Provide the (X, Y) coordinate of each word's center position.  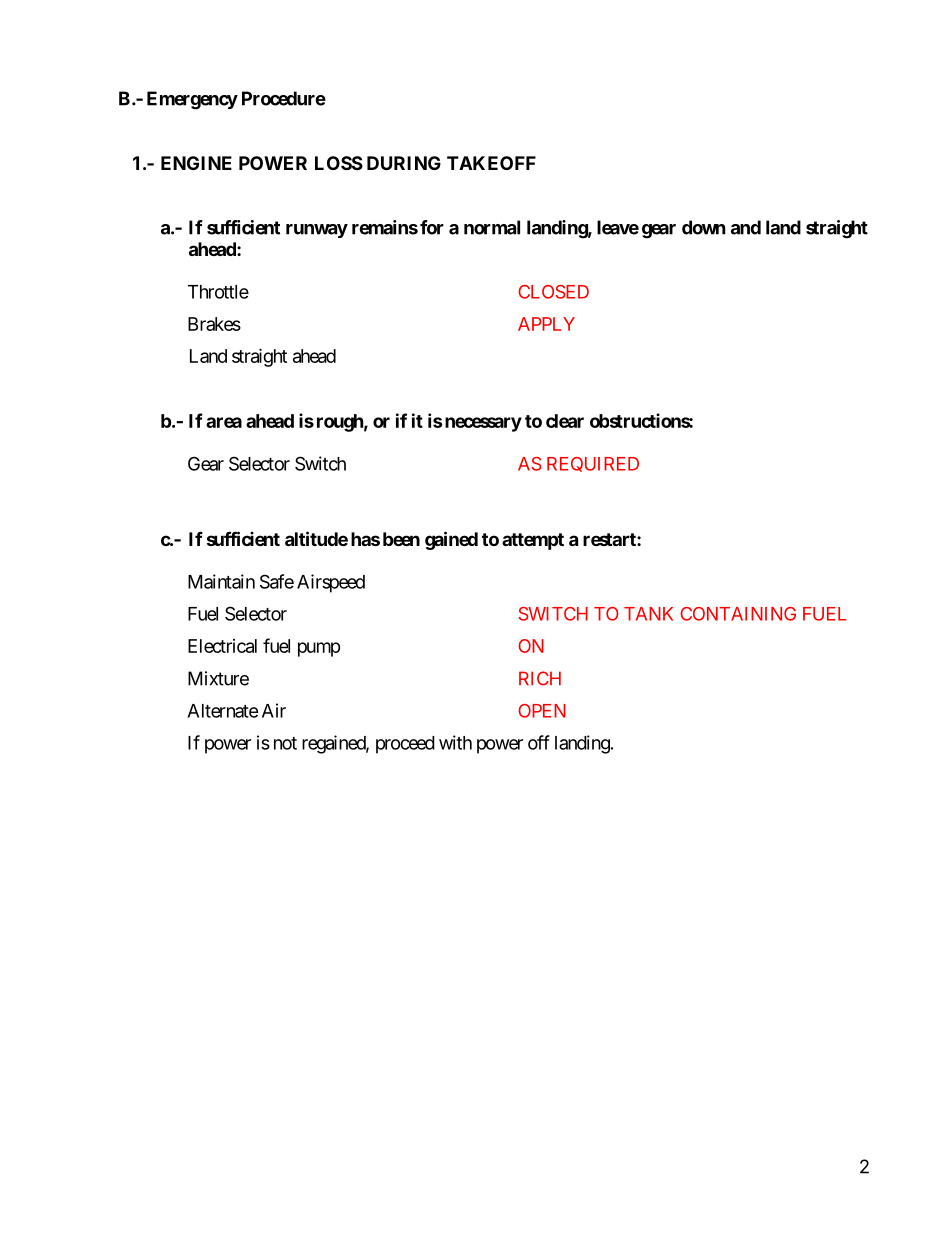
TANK (648, 614)
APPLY (546, 324)
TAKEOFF (491, 163)
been (401, 539)
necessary (482, 424)
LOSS (339, 163)
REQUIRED (593, 464)
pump (319, 649)
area (224, 422)
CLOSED (553, 292)
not (285, 743)
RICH (540, 678)
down (703, 227)
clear (565, 421)
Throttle (218, 292)
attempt (533, 541)
